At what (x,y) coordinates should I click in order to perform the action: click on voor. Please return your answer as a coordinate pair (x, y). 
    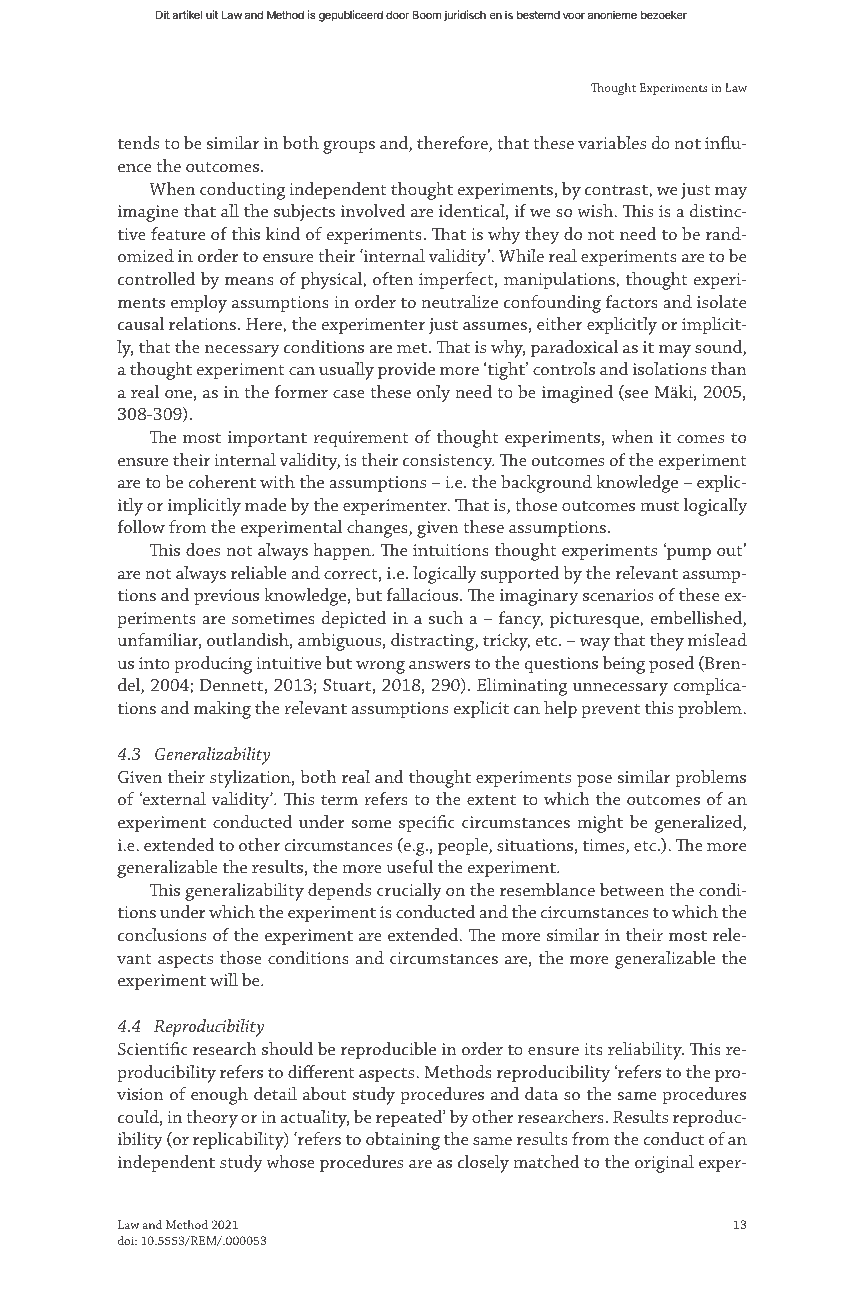
    Looking at the image, I should click on (574, 16).
